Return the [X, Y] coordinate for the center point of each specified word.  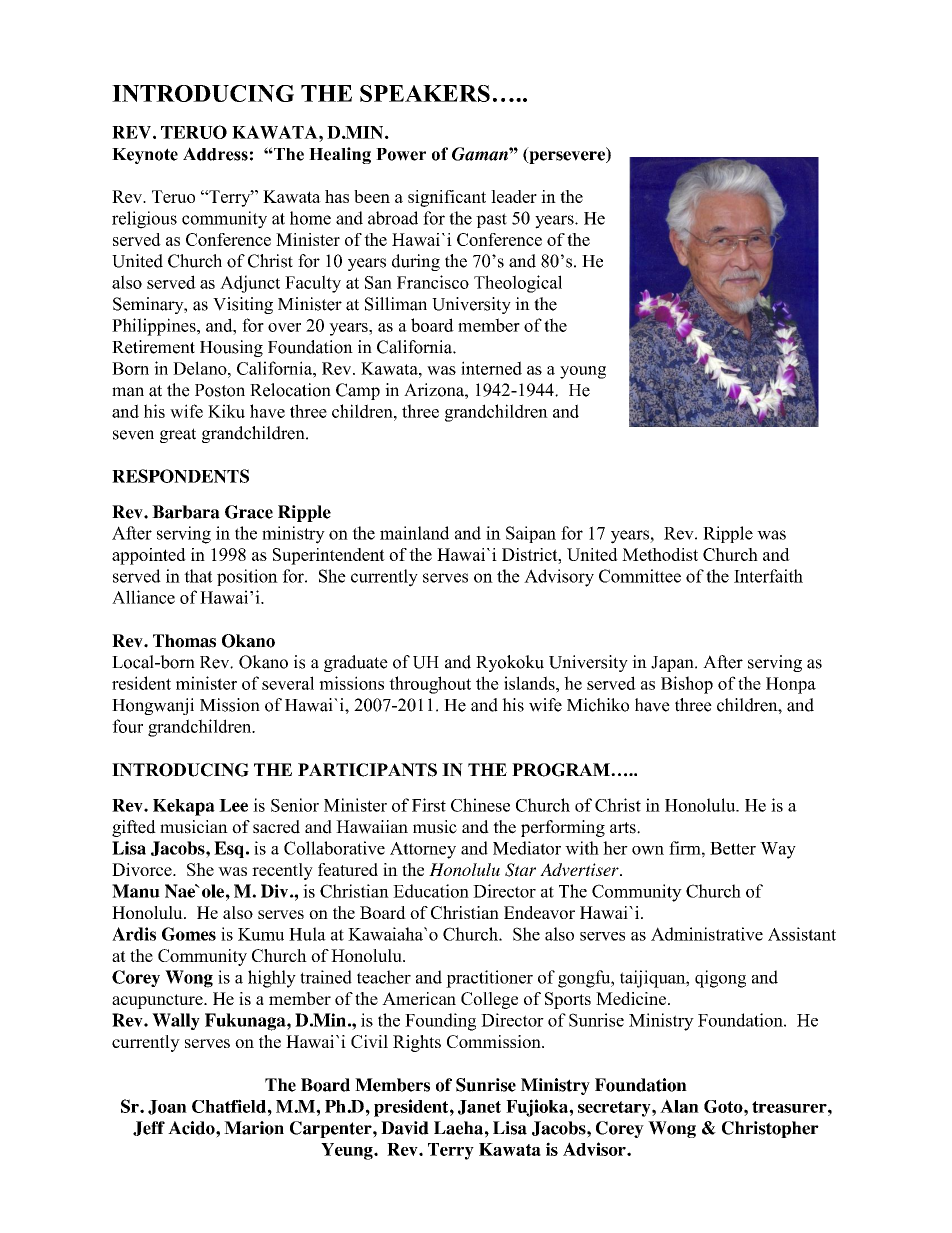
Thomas [184, 641]
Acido [192, 1128]
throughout [430, 685]
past [491, 220]
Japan [673, 664]
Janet [479, 1107]
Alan [679, 1106]
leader [514, 196]
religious [144, 220]
